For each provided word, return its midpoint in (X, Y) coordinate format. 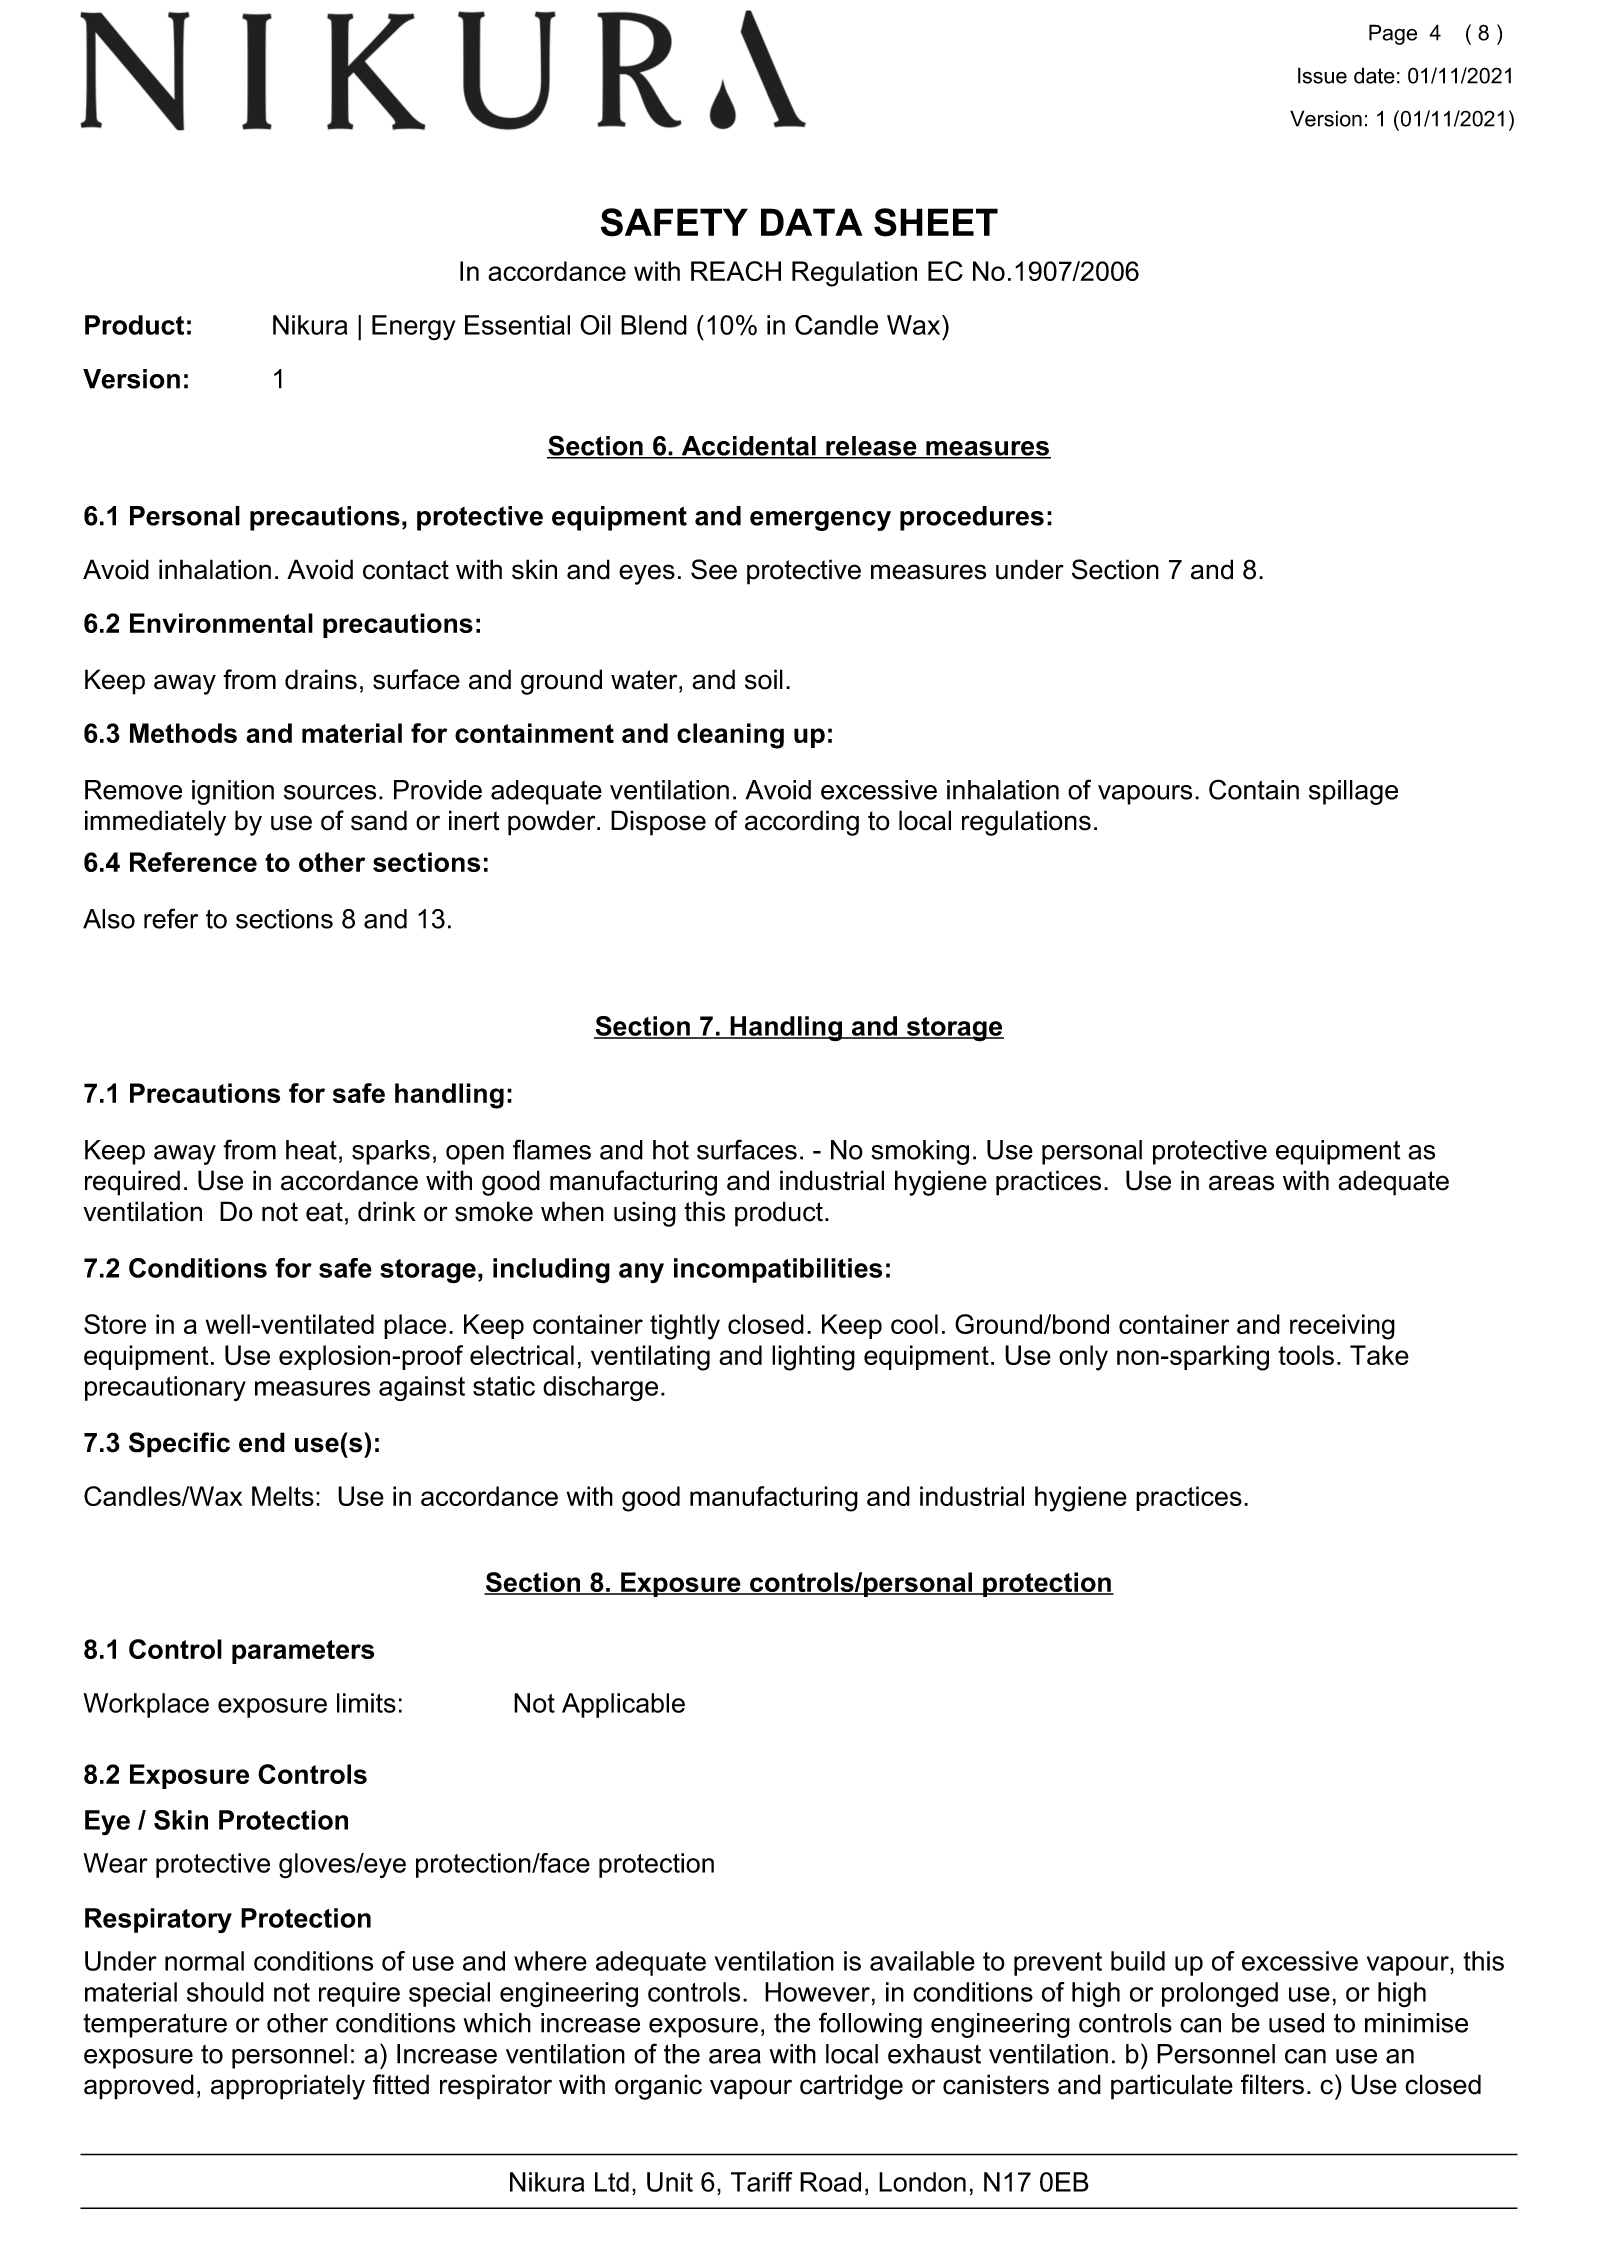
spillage (1353, 792)
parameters (303, 1652)
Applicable (623, 1705)
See (714, 569)
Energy (413, 328)
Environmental (221, 623)
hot (671, 1150)
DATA (812, 222)
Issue (1322, 75)
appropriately (288, 2087)
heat (311, 1150)
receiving (1342, 1327)
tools (1306, 1355)
